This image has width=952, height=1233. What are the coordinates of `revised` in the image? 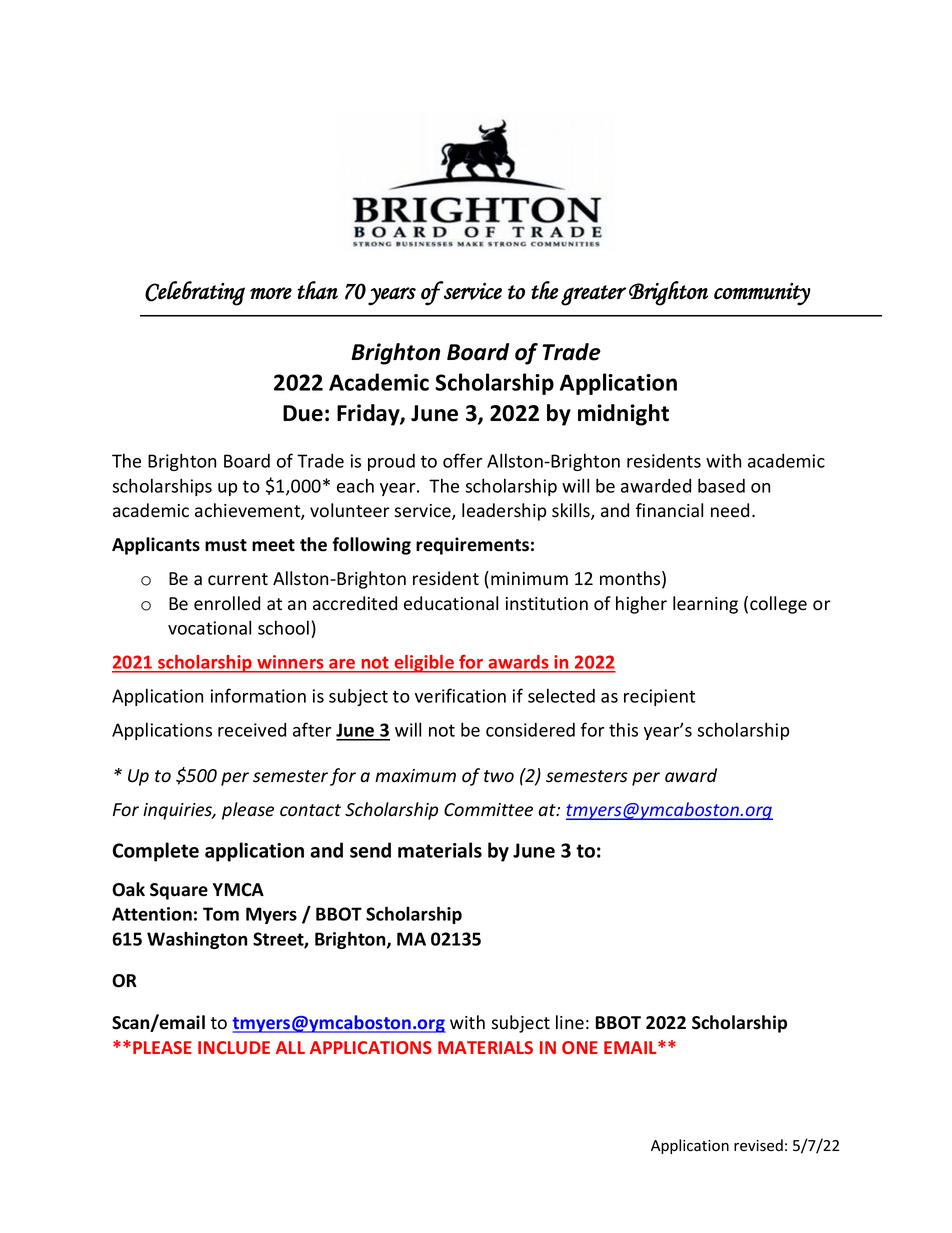 It's located at (758, 1145).
